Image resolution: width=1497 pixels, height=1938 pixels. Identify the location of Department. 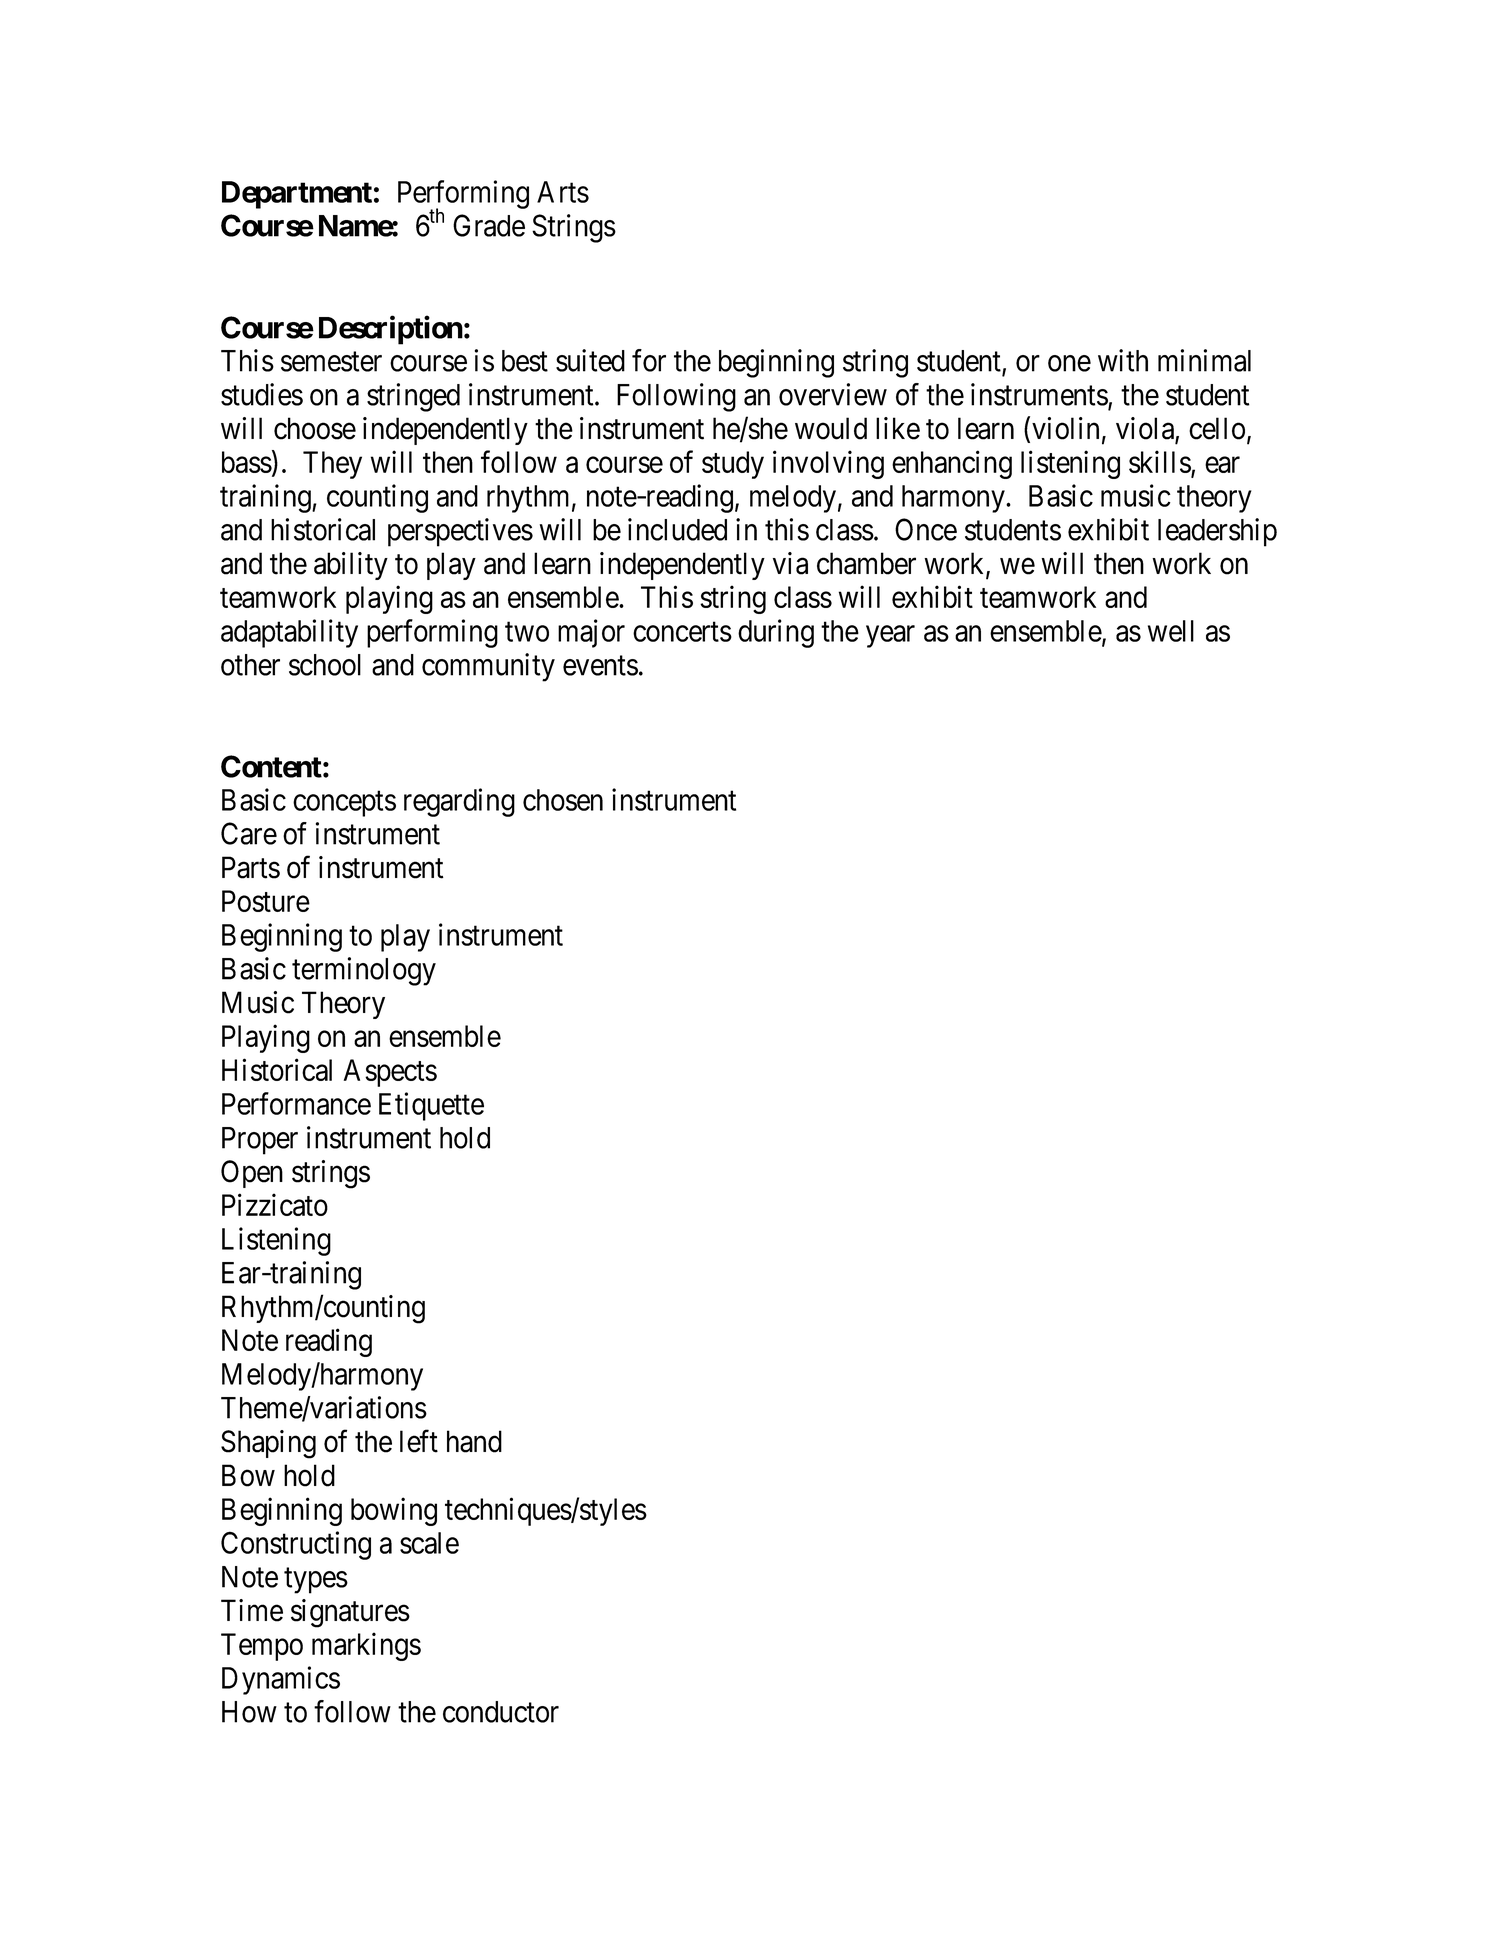
(297, 195).
